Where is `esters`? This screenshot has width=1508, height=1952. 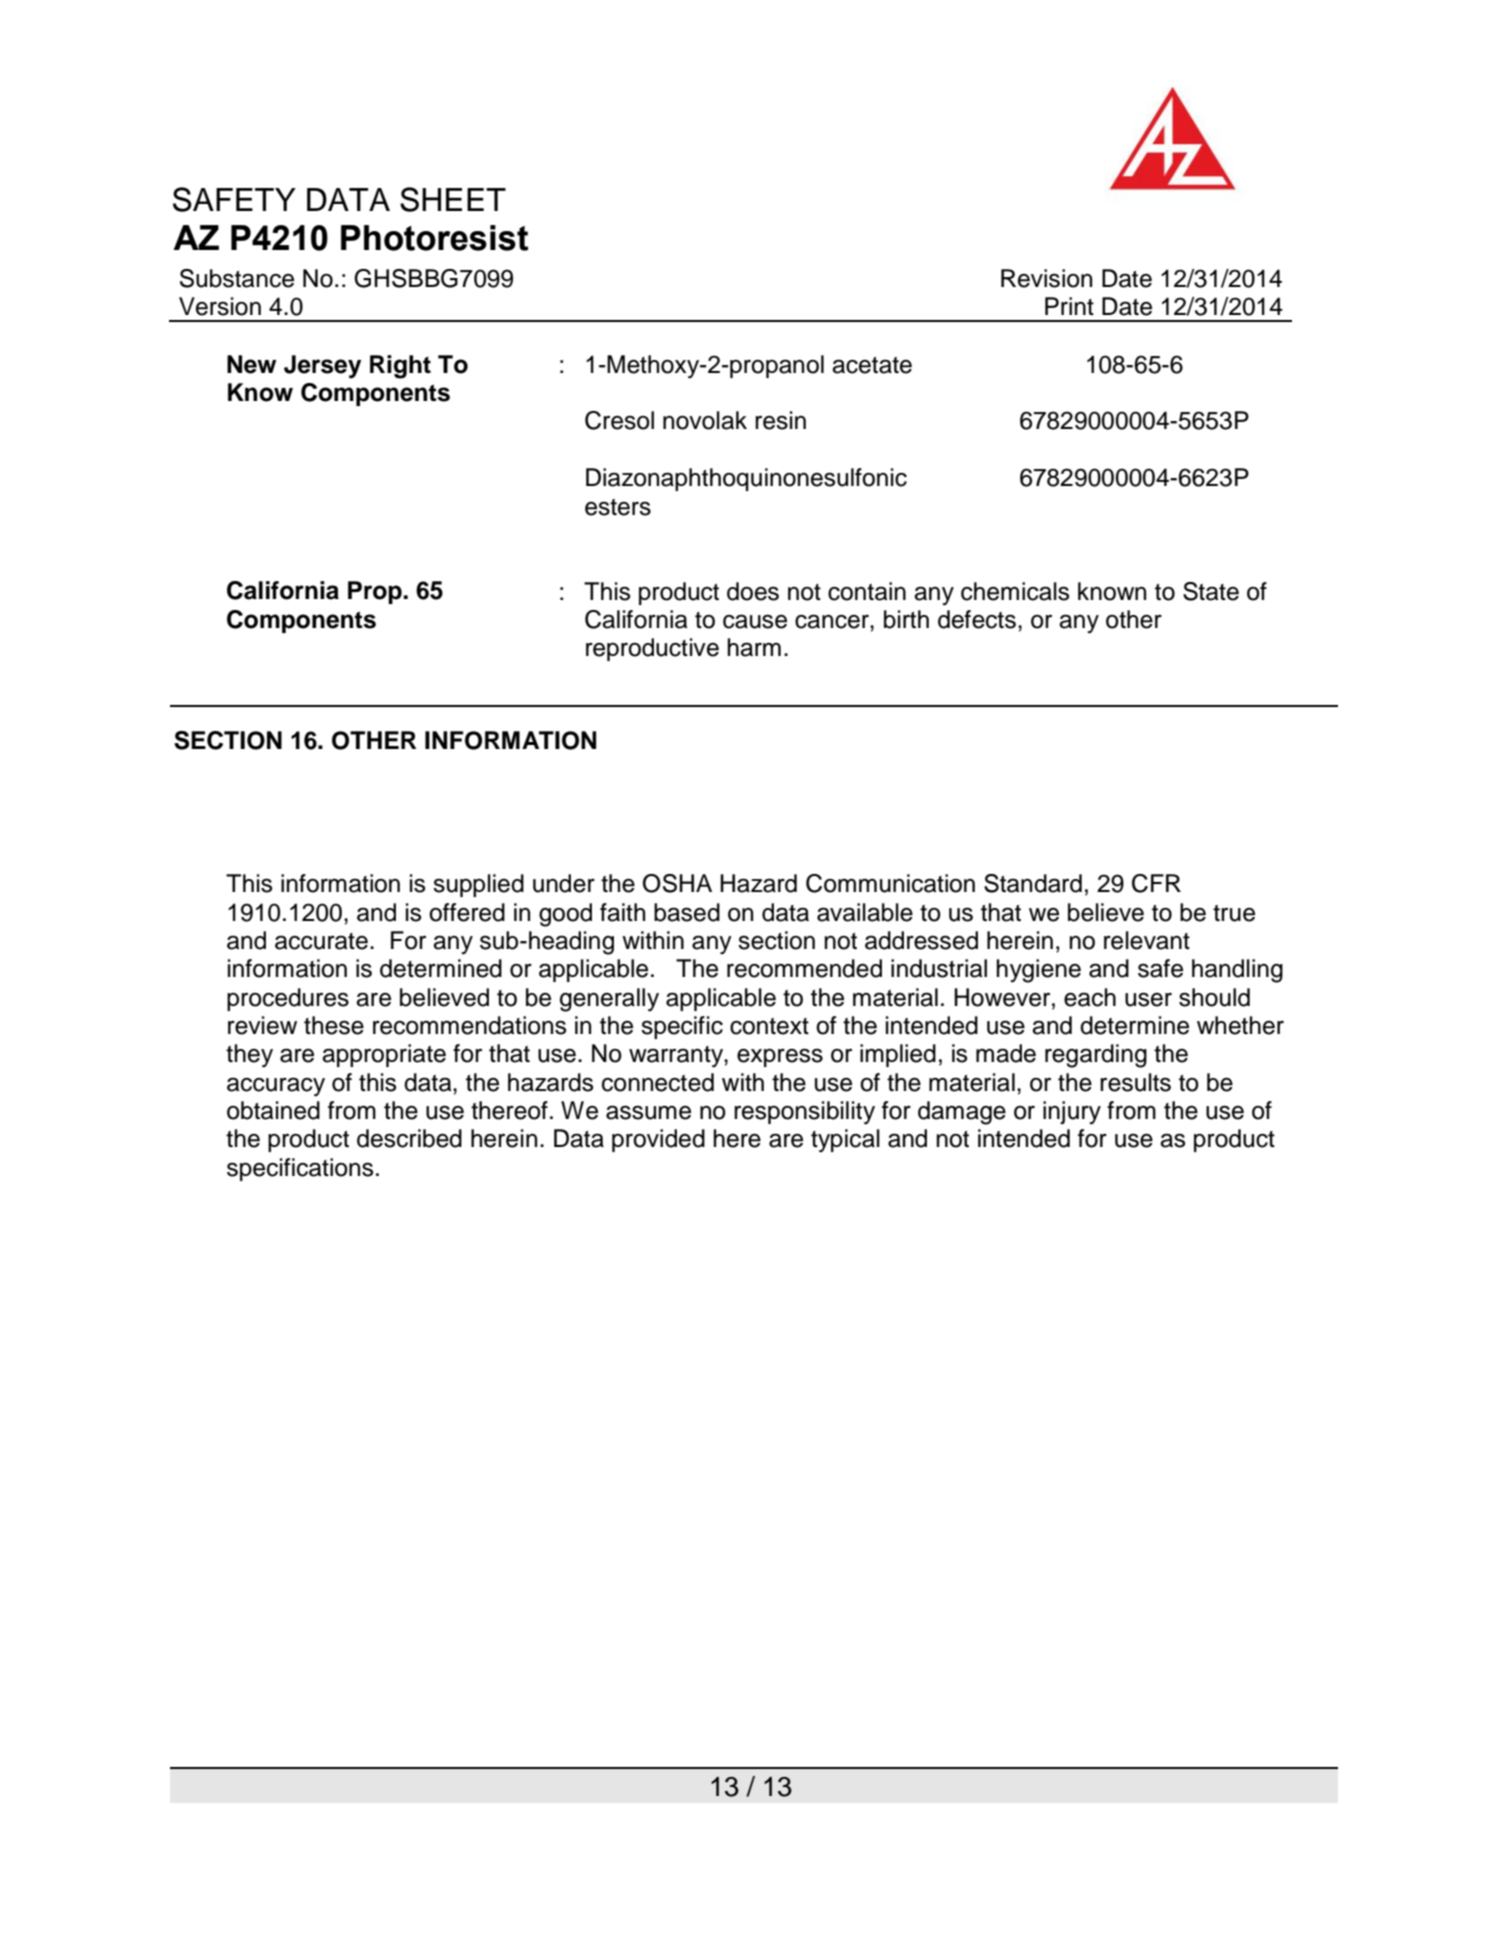 esters is located at coordinates (618, 507).
